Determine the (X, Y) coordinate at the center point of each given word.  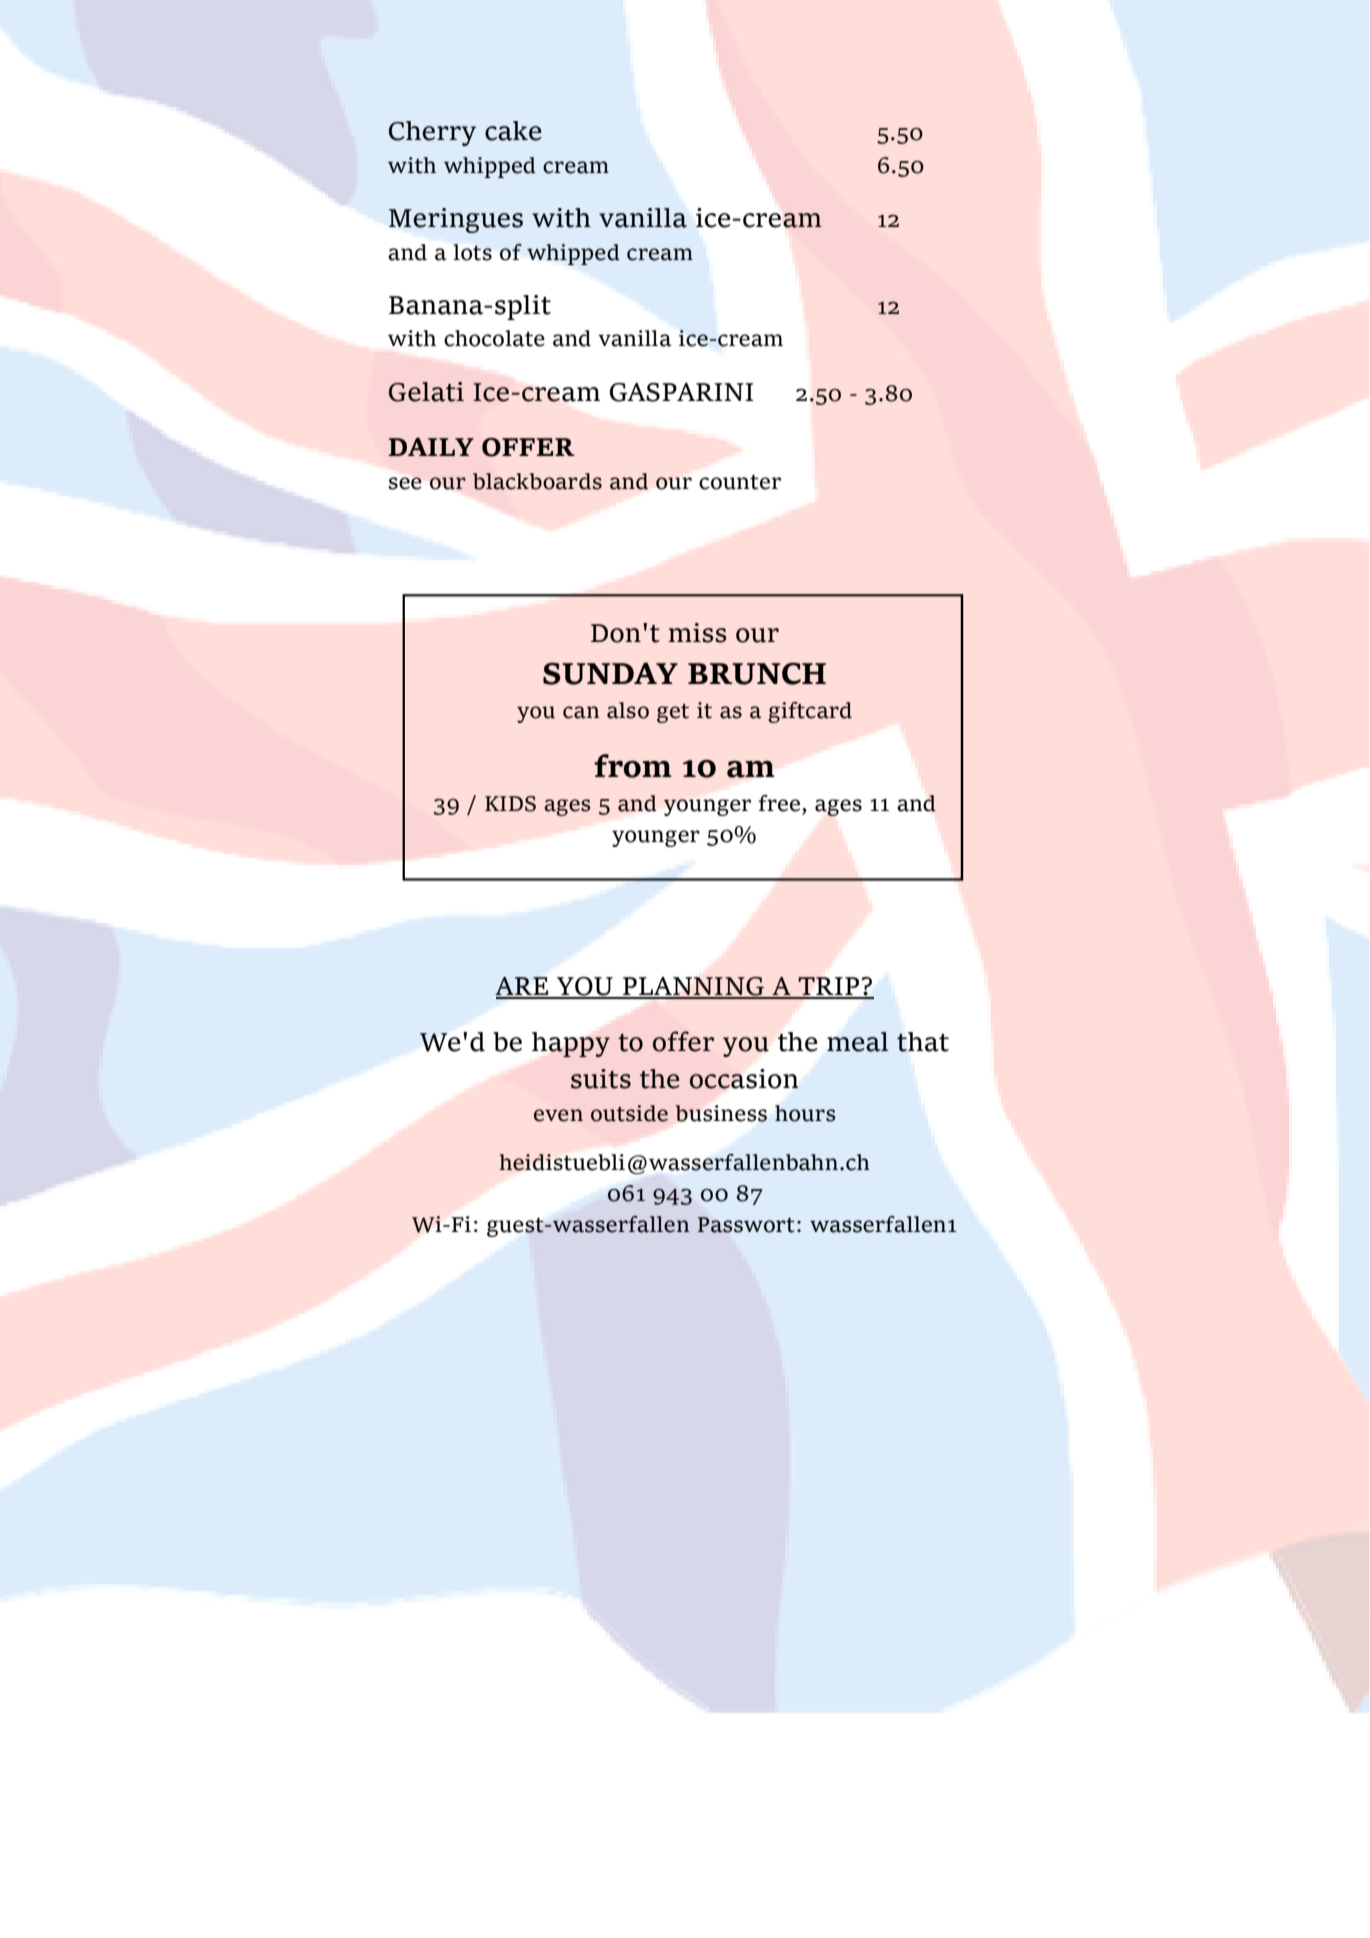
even (558, 1115)
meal (858, 1042)
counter (740, 482)
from (633, 766)
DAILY (431, 447)
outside (629, 1113)
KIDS (510, 804)
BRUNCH (757, 673)
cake (513, 131)
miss (697, 633)
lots (472, 252)
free (780, 804)
